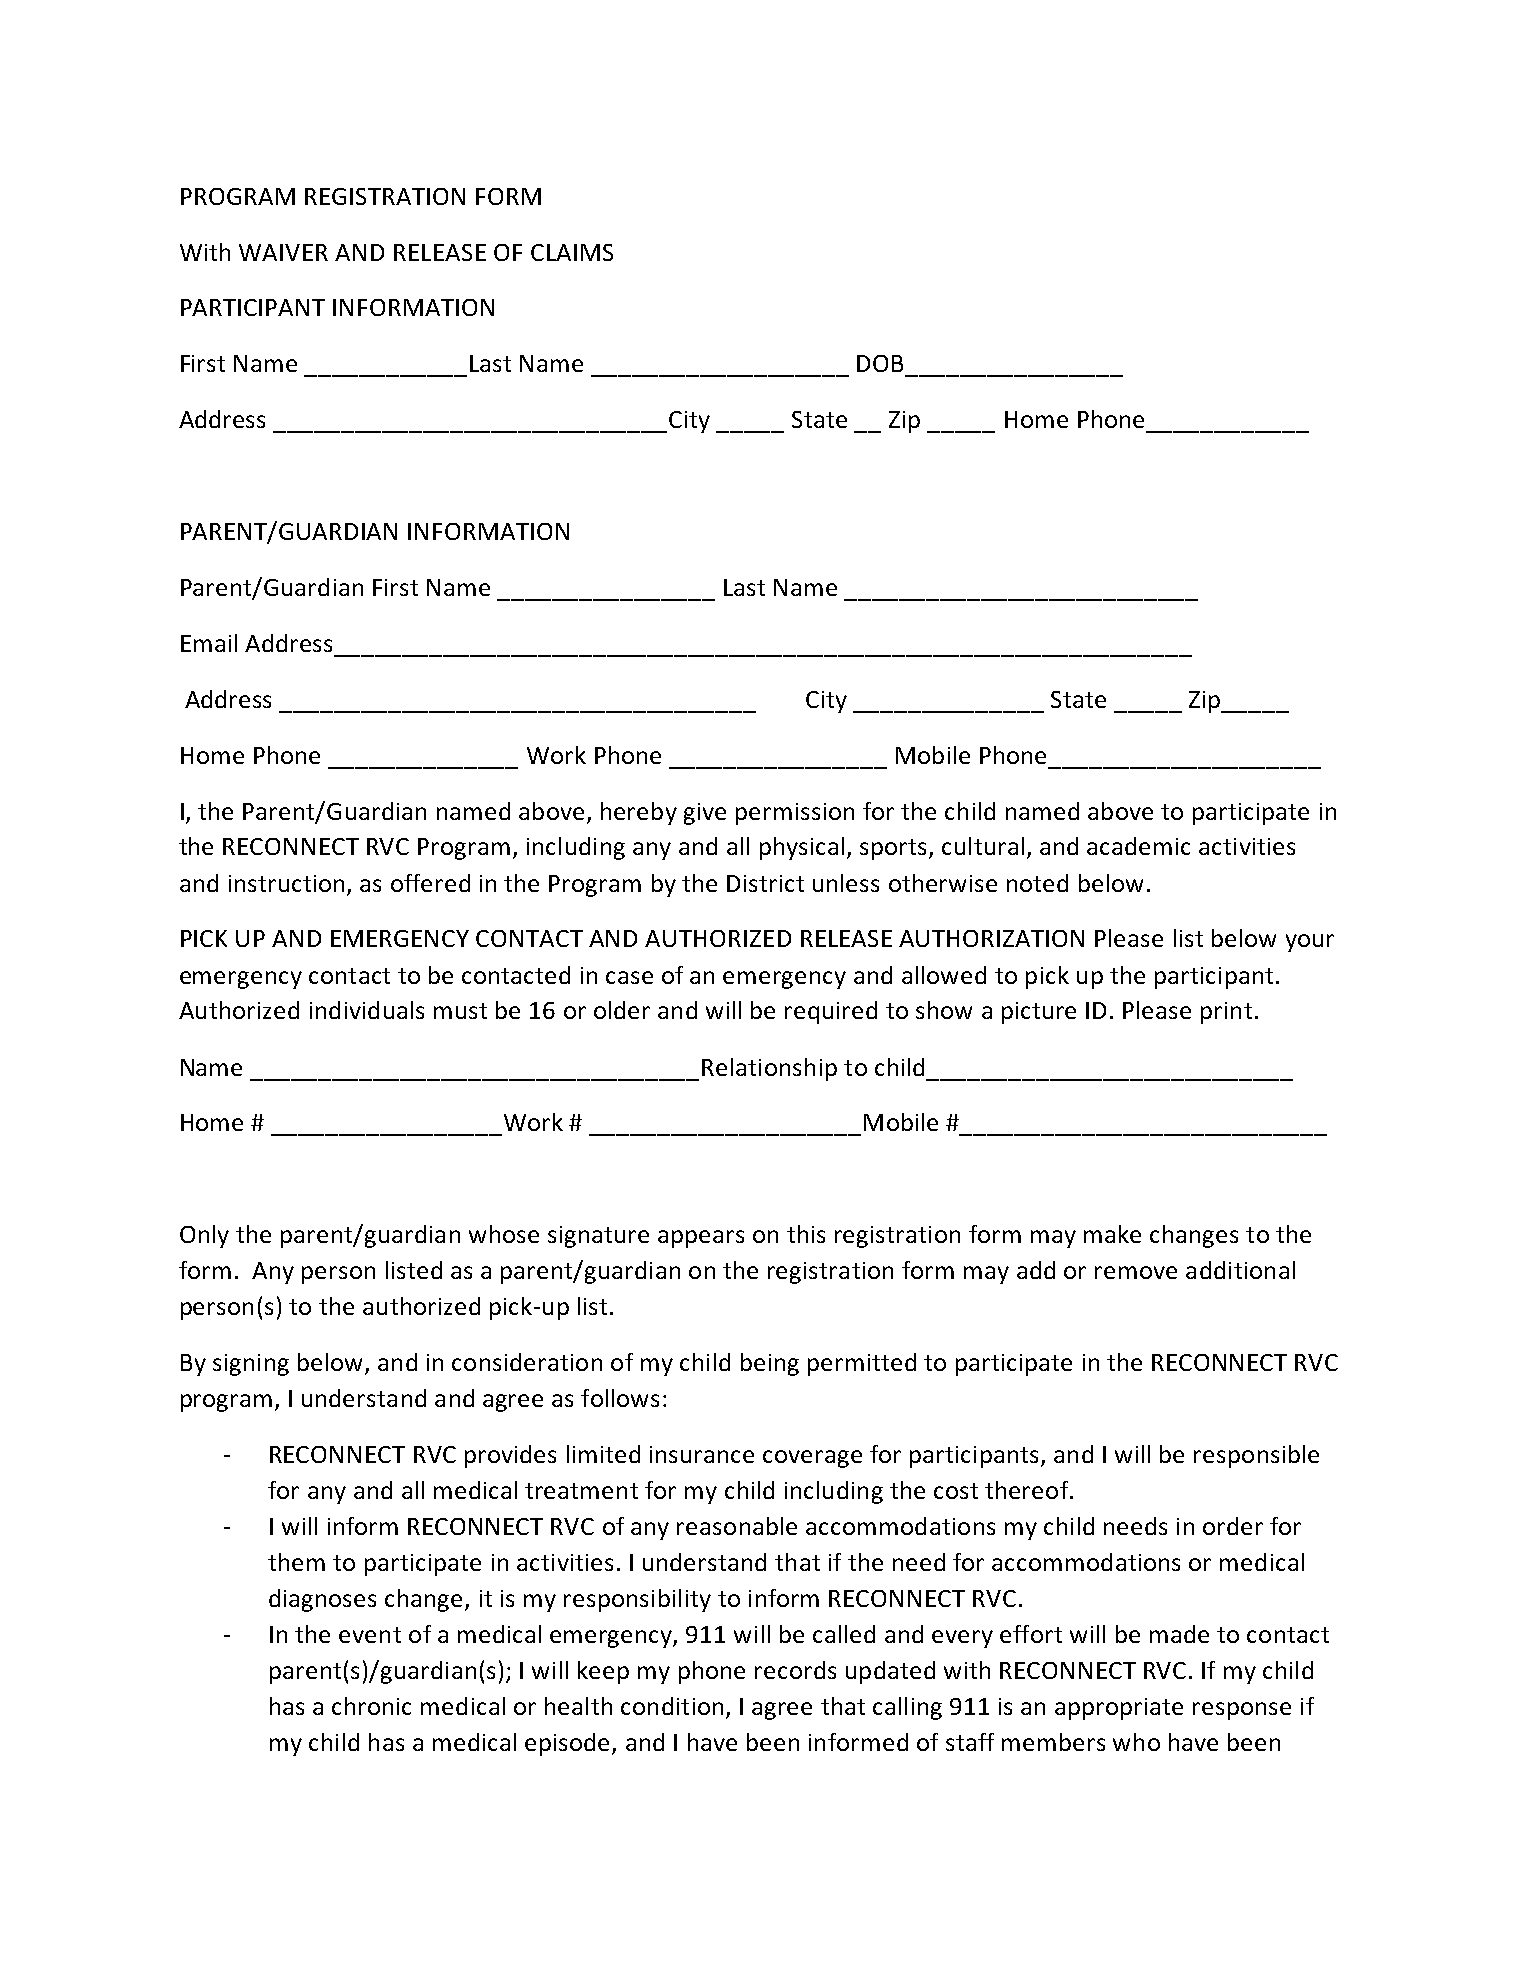 The width and height of the screenshot is (1521, 1968). What do you see at coordinates (831, 1012) in the screenshot?
I see `required` at bounding box center [831, 1012].
